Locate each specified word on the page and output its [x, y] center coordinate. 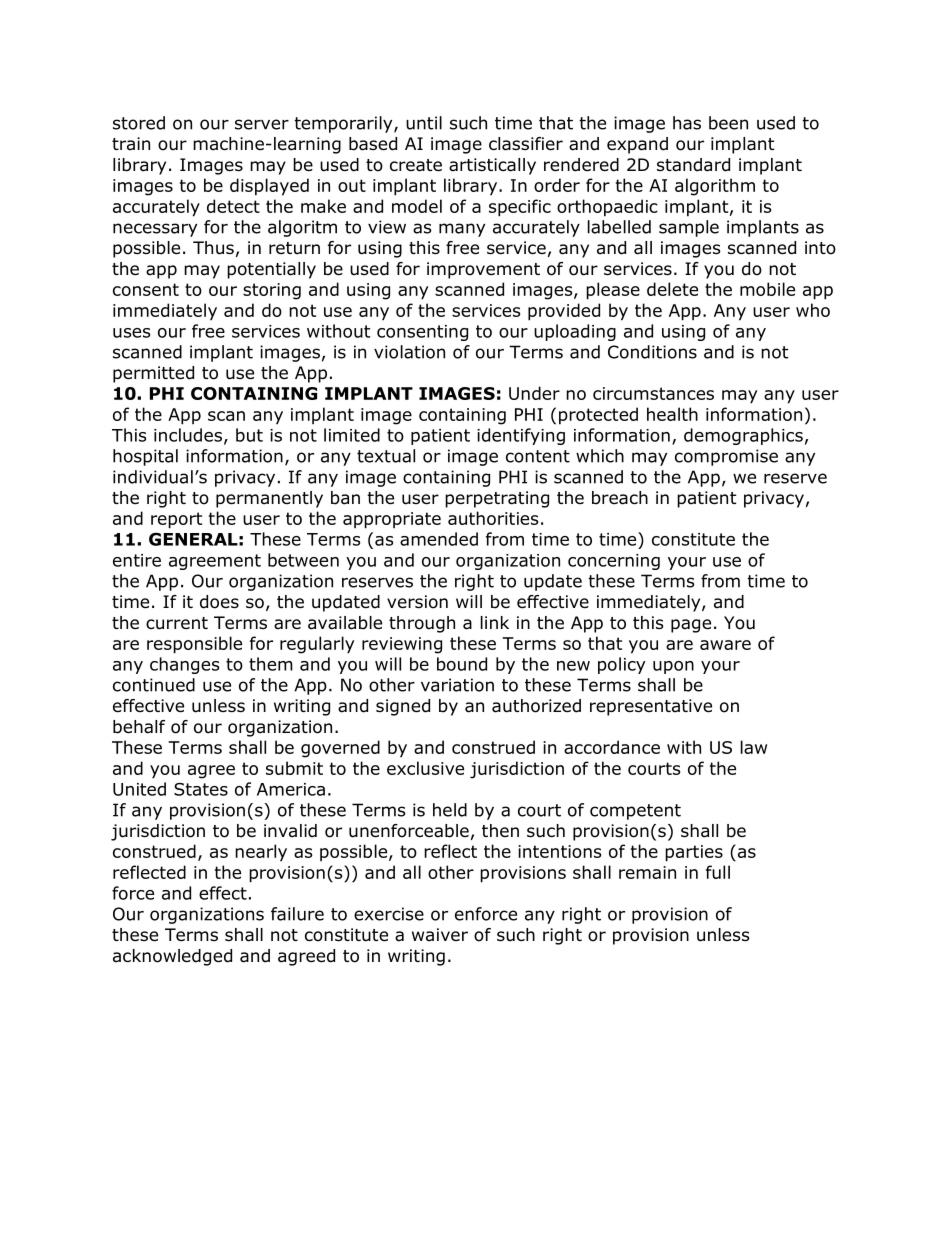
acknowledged [172, 957]
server [262, 124]
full [718, 872]
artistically [492, 166]
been [728, 123]
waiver [440, 935]
